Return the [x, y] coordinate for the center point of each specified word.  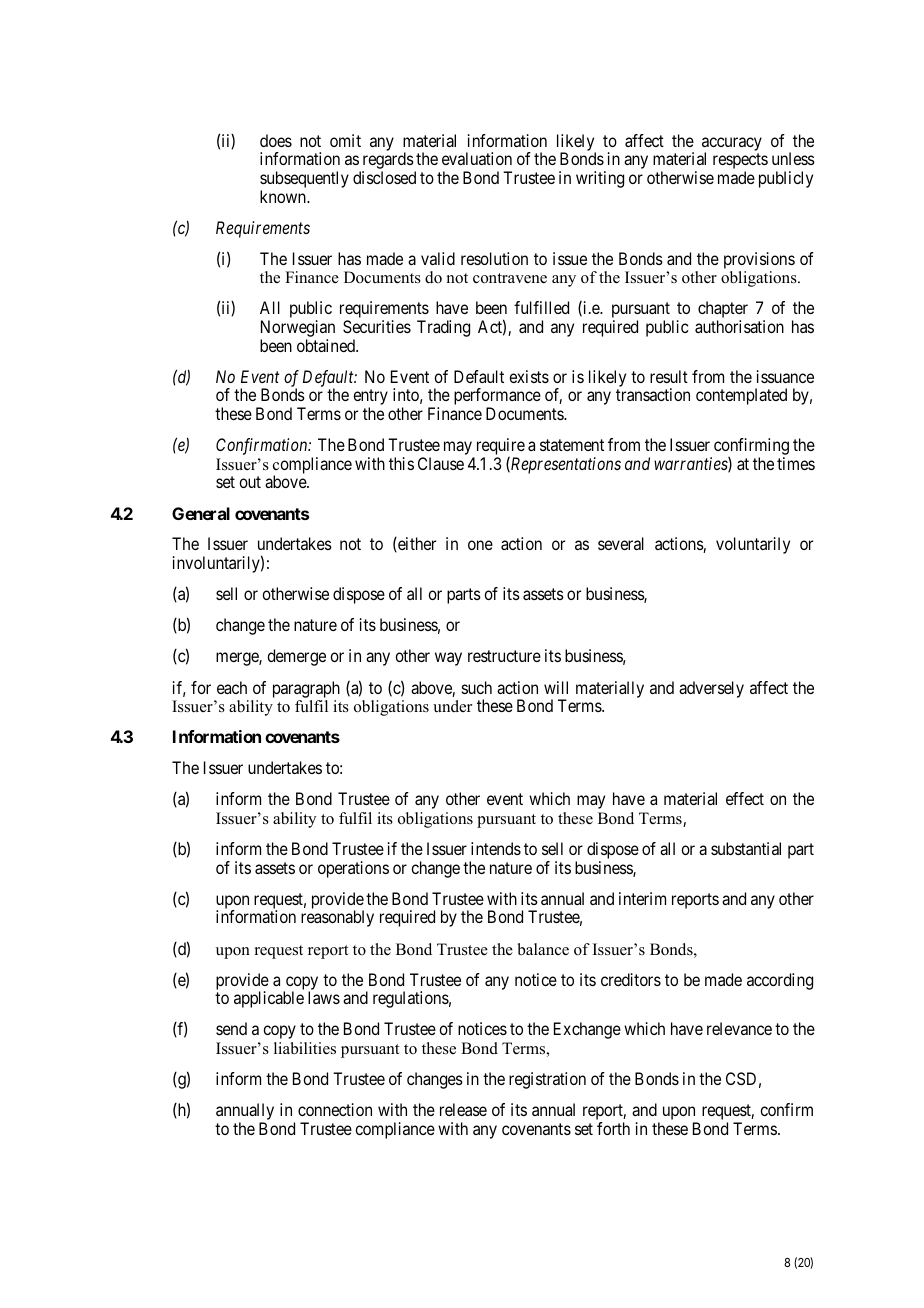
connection [335, 1109]
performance [497, 398]
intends [496, 848]
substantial [746, 848]
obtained [327, 345]
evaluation [477, 158]
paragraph [306, 689]
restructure [504, 656]
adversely [711, 689]
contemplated [741, 396]
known [284, 196]
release [463, 1109]
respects [740, 162]
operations [353, 869]
